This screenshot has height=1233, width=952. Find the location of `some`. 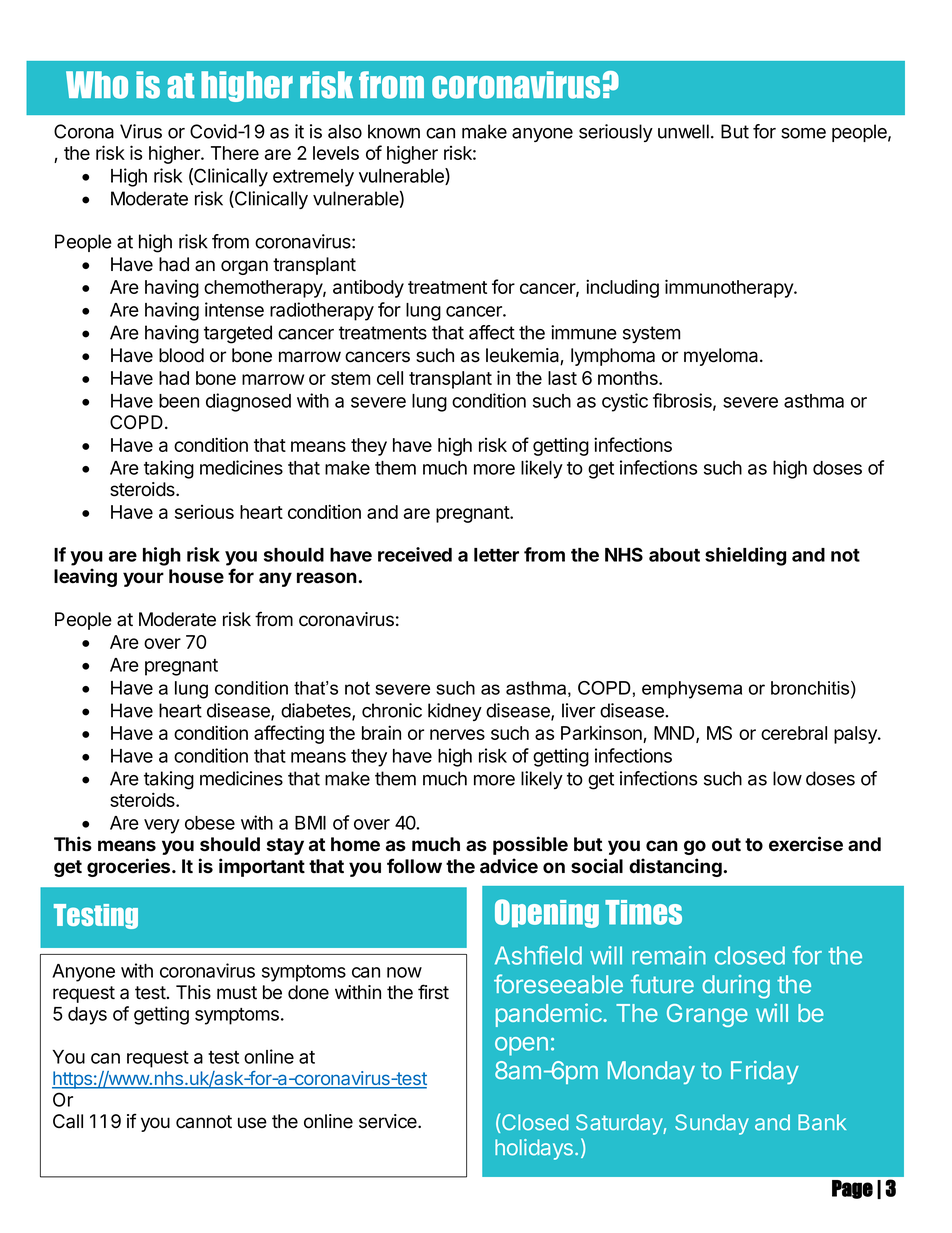

some is located at coordinates (803, 133).
